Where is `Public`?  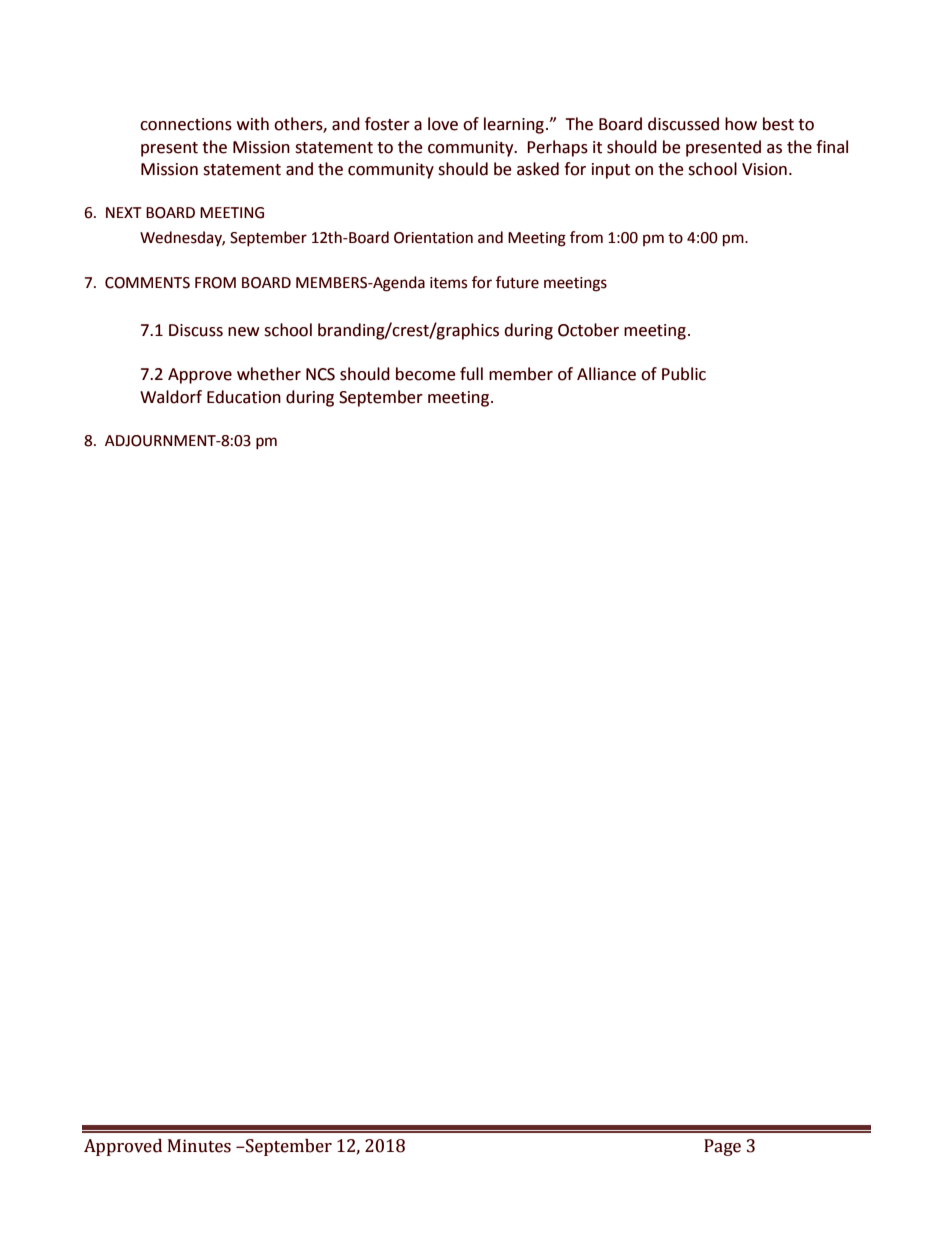
Public is located at coordinates (684, 374).
